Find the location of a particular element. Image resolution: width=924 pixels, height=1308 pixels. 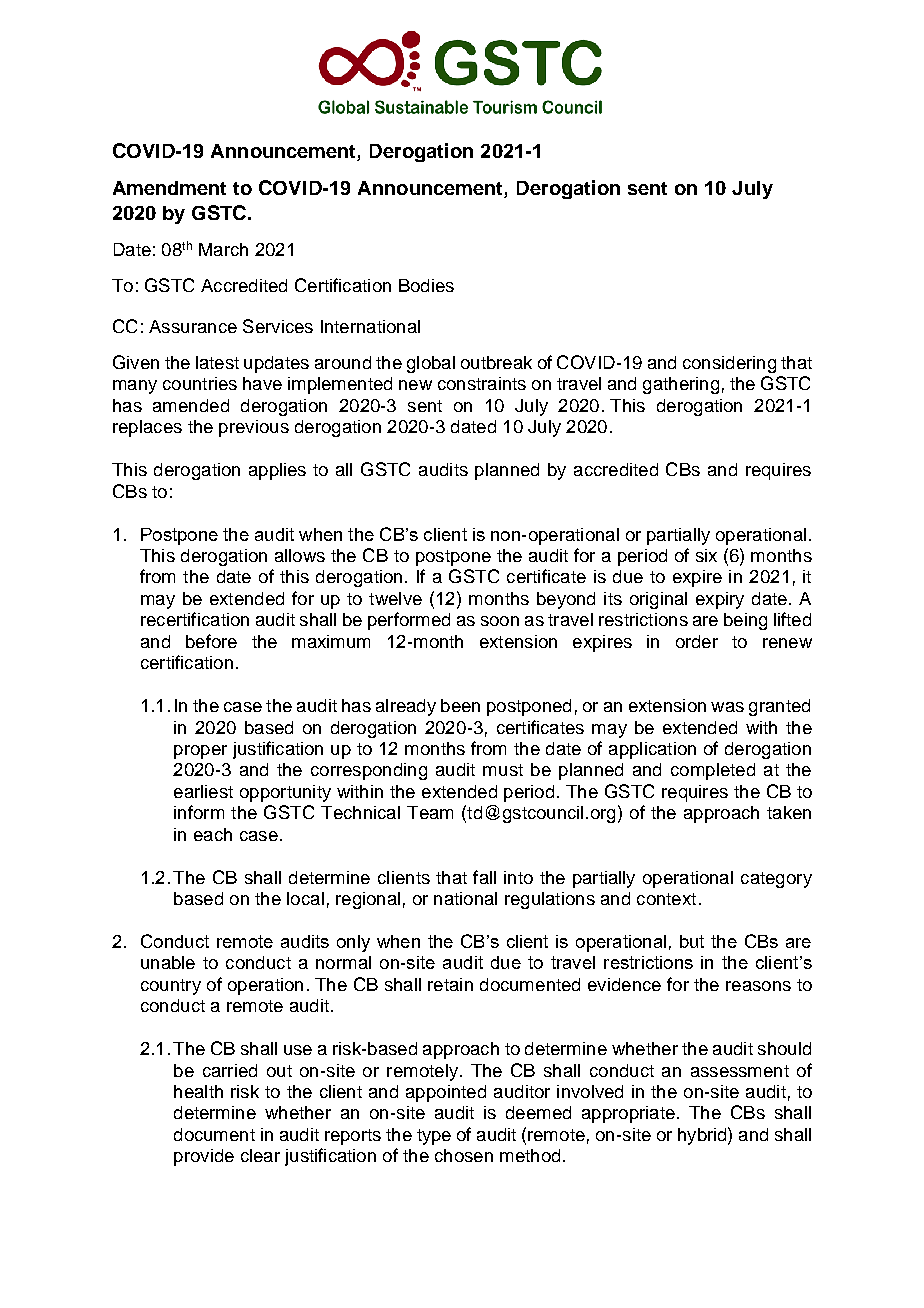

considering is located at coordinates (729, 364).
